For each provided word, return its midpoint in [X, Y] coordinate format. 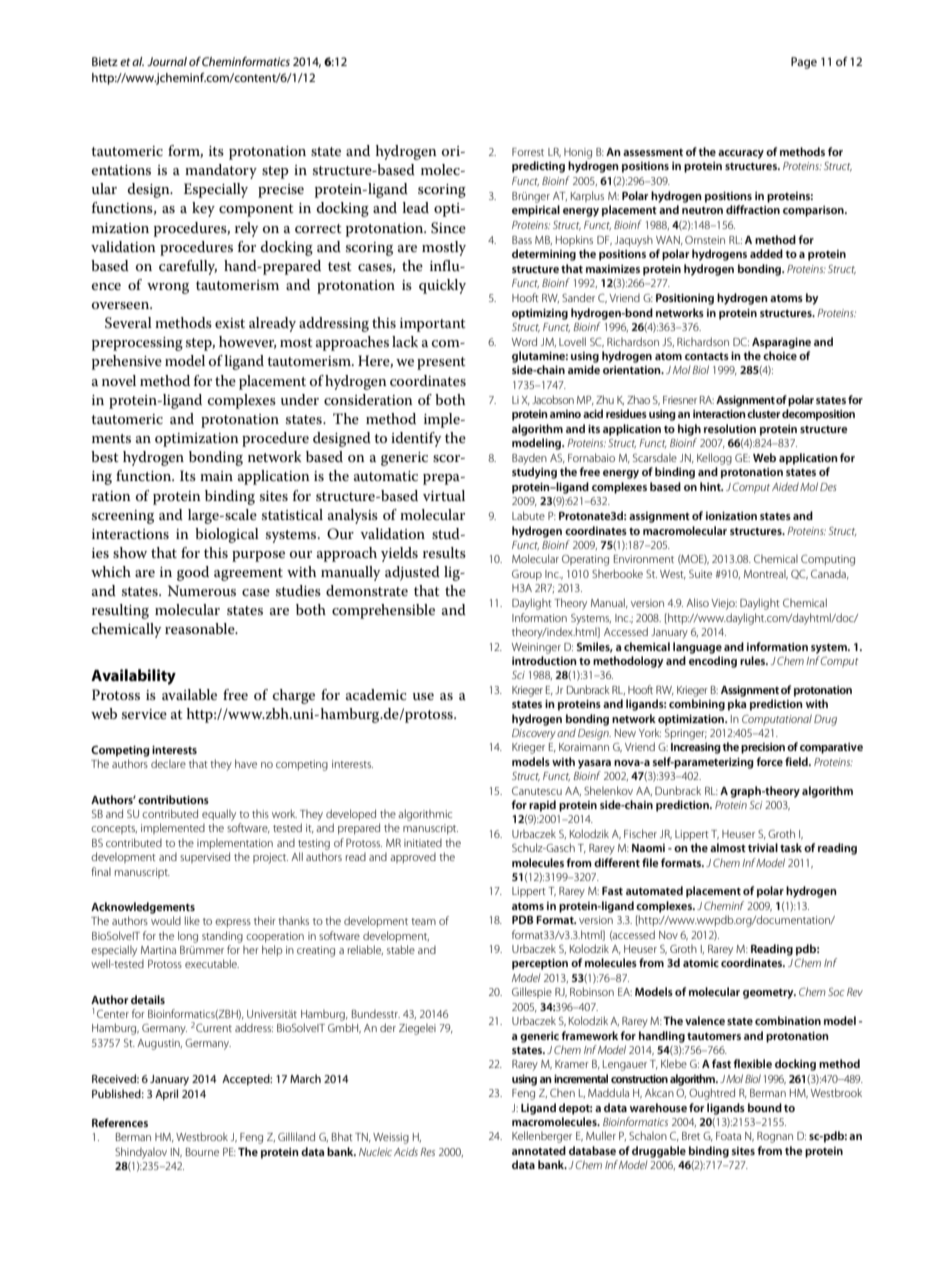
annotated [539, 1150]
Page [804, 63]
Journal [167, 61]
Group [527, 575]
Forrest [528, 152]
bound [765, 1107]
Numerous [202, 590]
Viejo [724, 604]
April [166, 1095]
